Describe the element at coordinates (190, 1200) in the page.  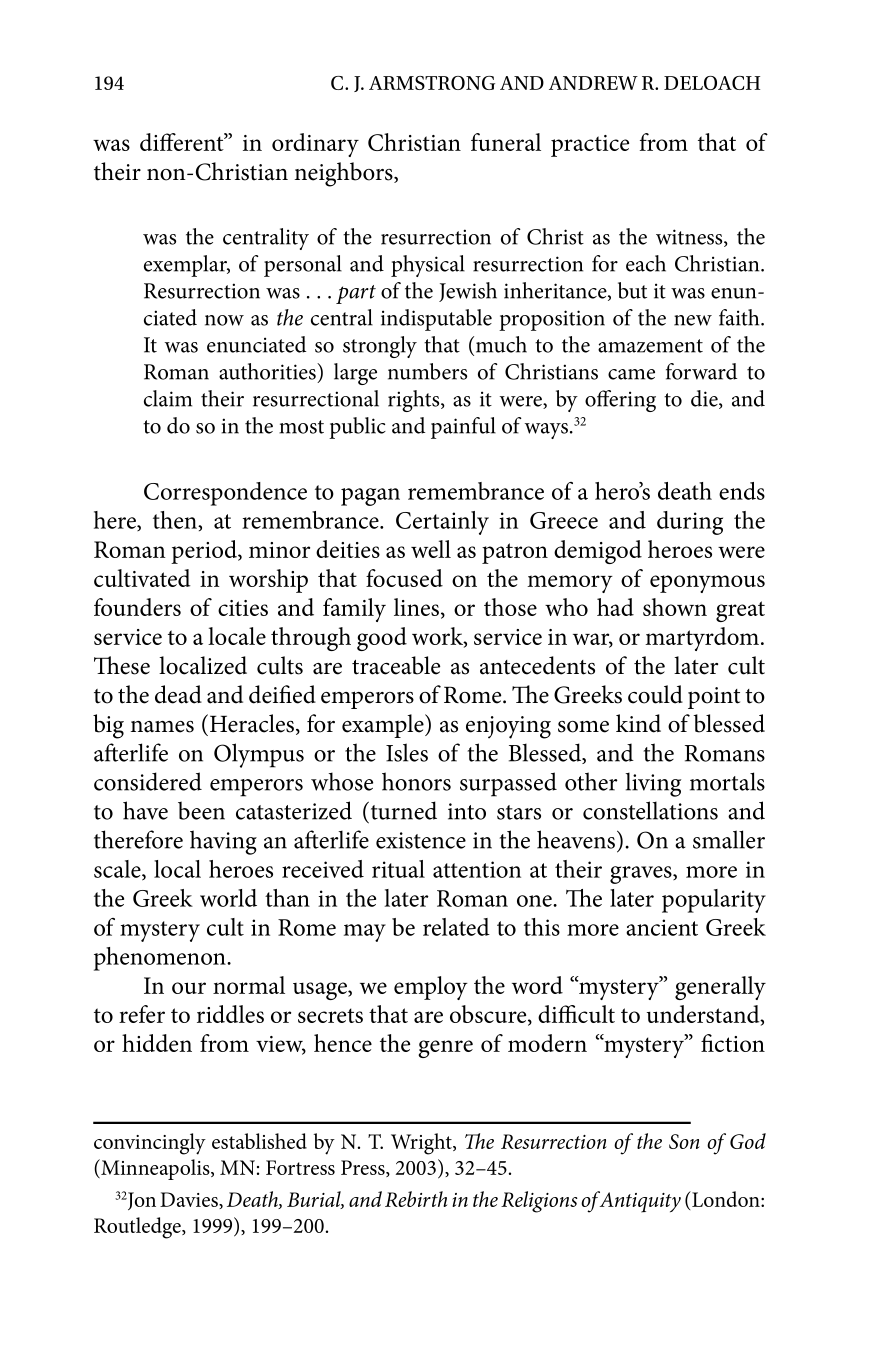
I see `Davies` at that location.
